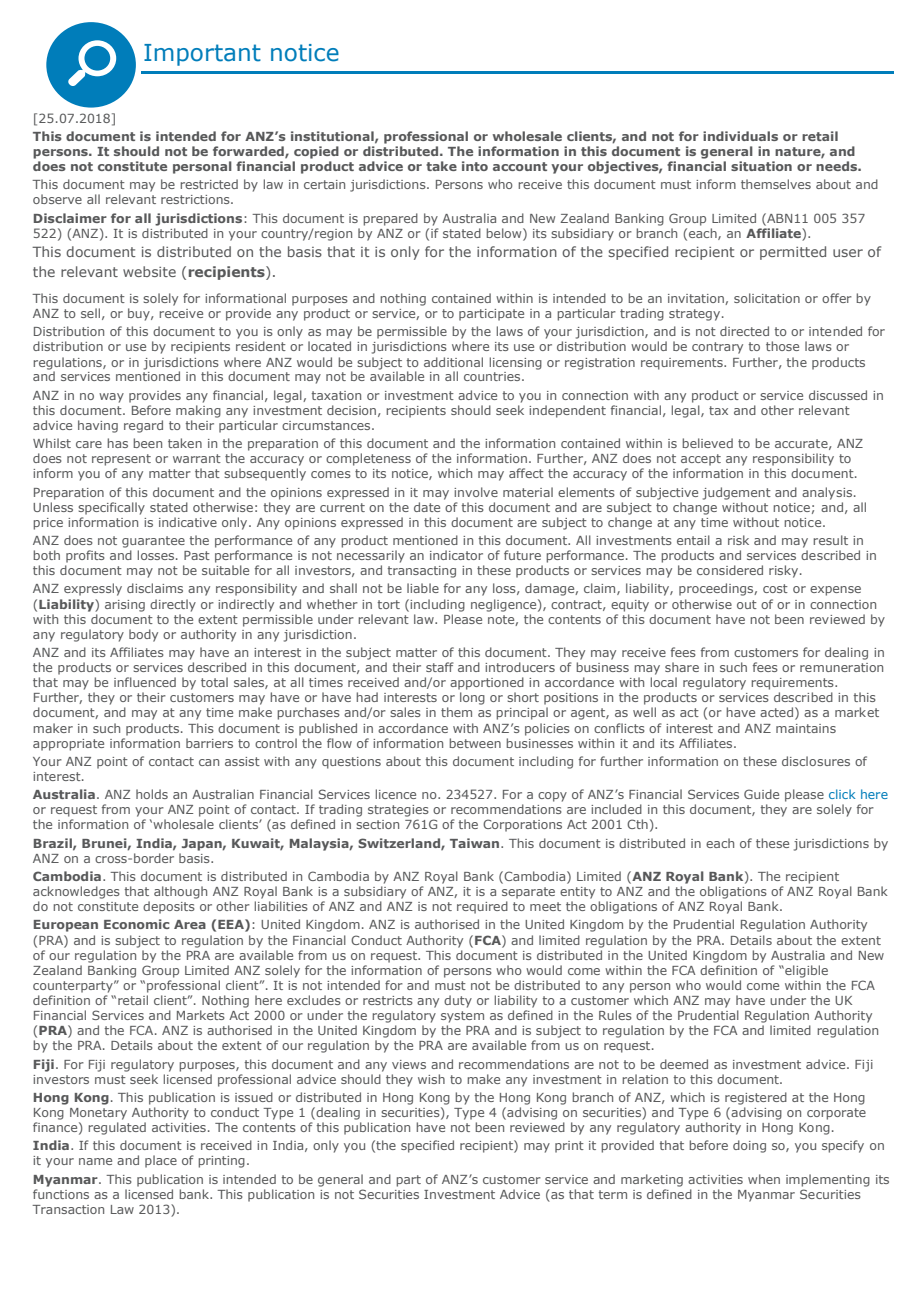 This screenshot has width=924, height=1308. Describe the element at coordinates (740, 136) in the screenshot. I see `individuals` at that location.
